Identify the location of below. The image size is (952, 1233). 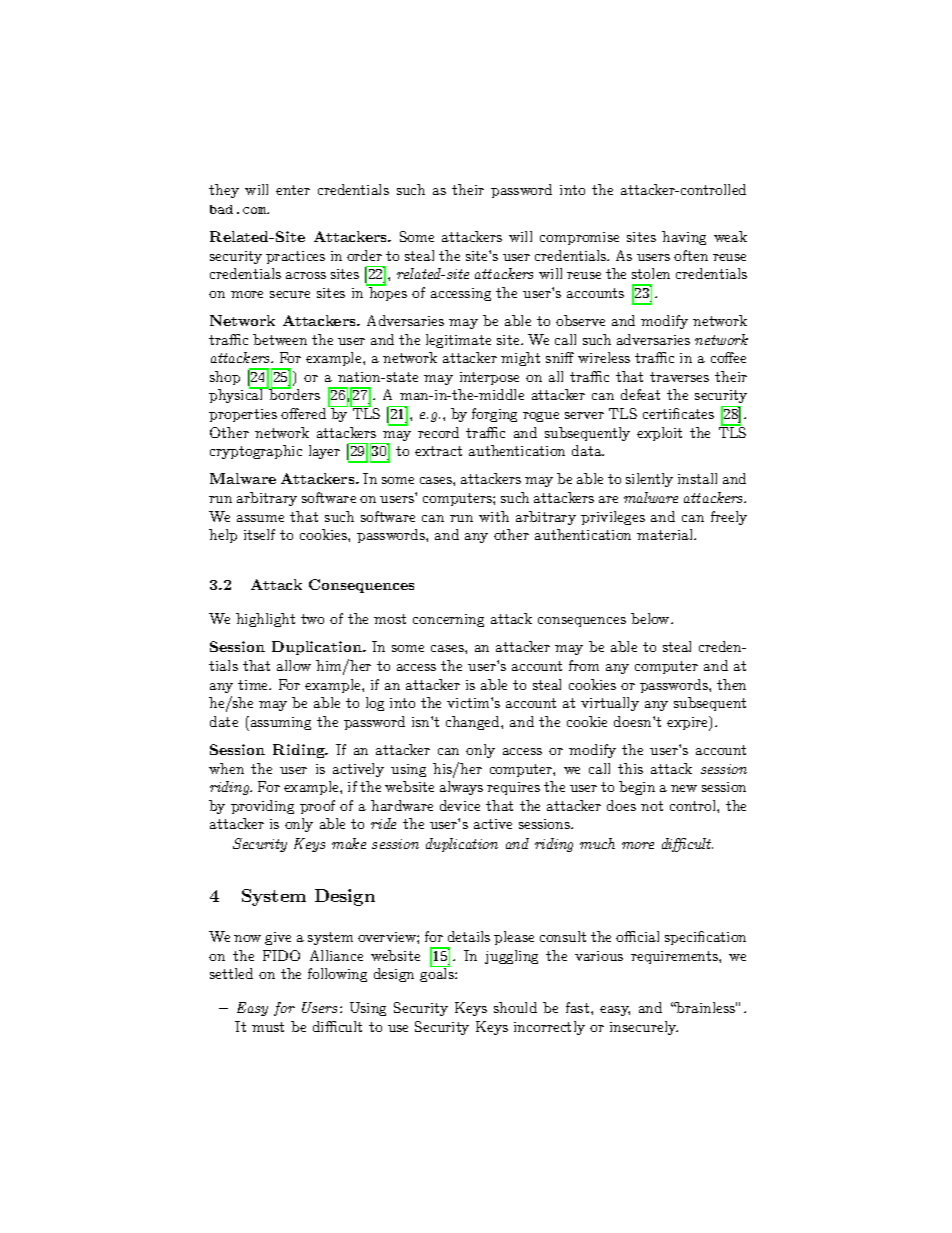
(651, 618).
